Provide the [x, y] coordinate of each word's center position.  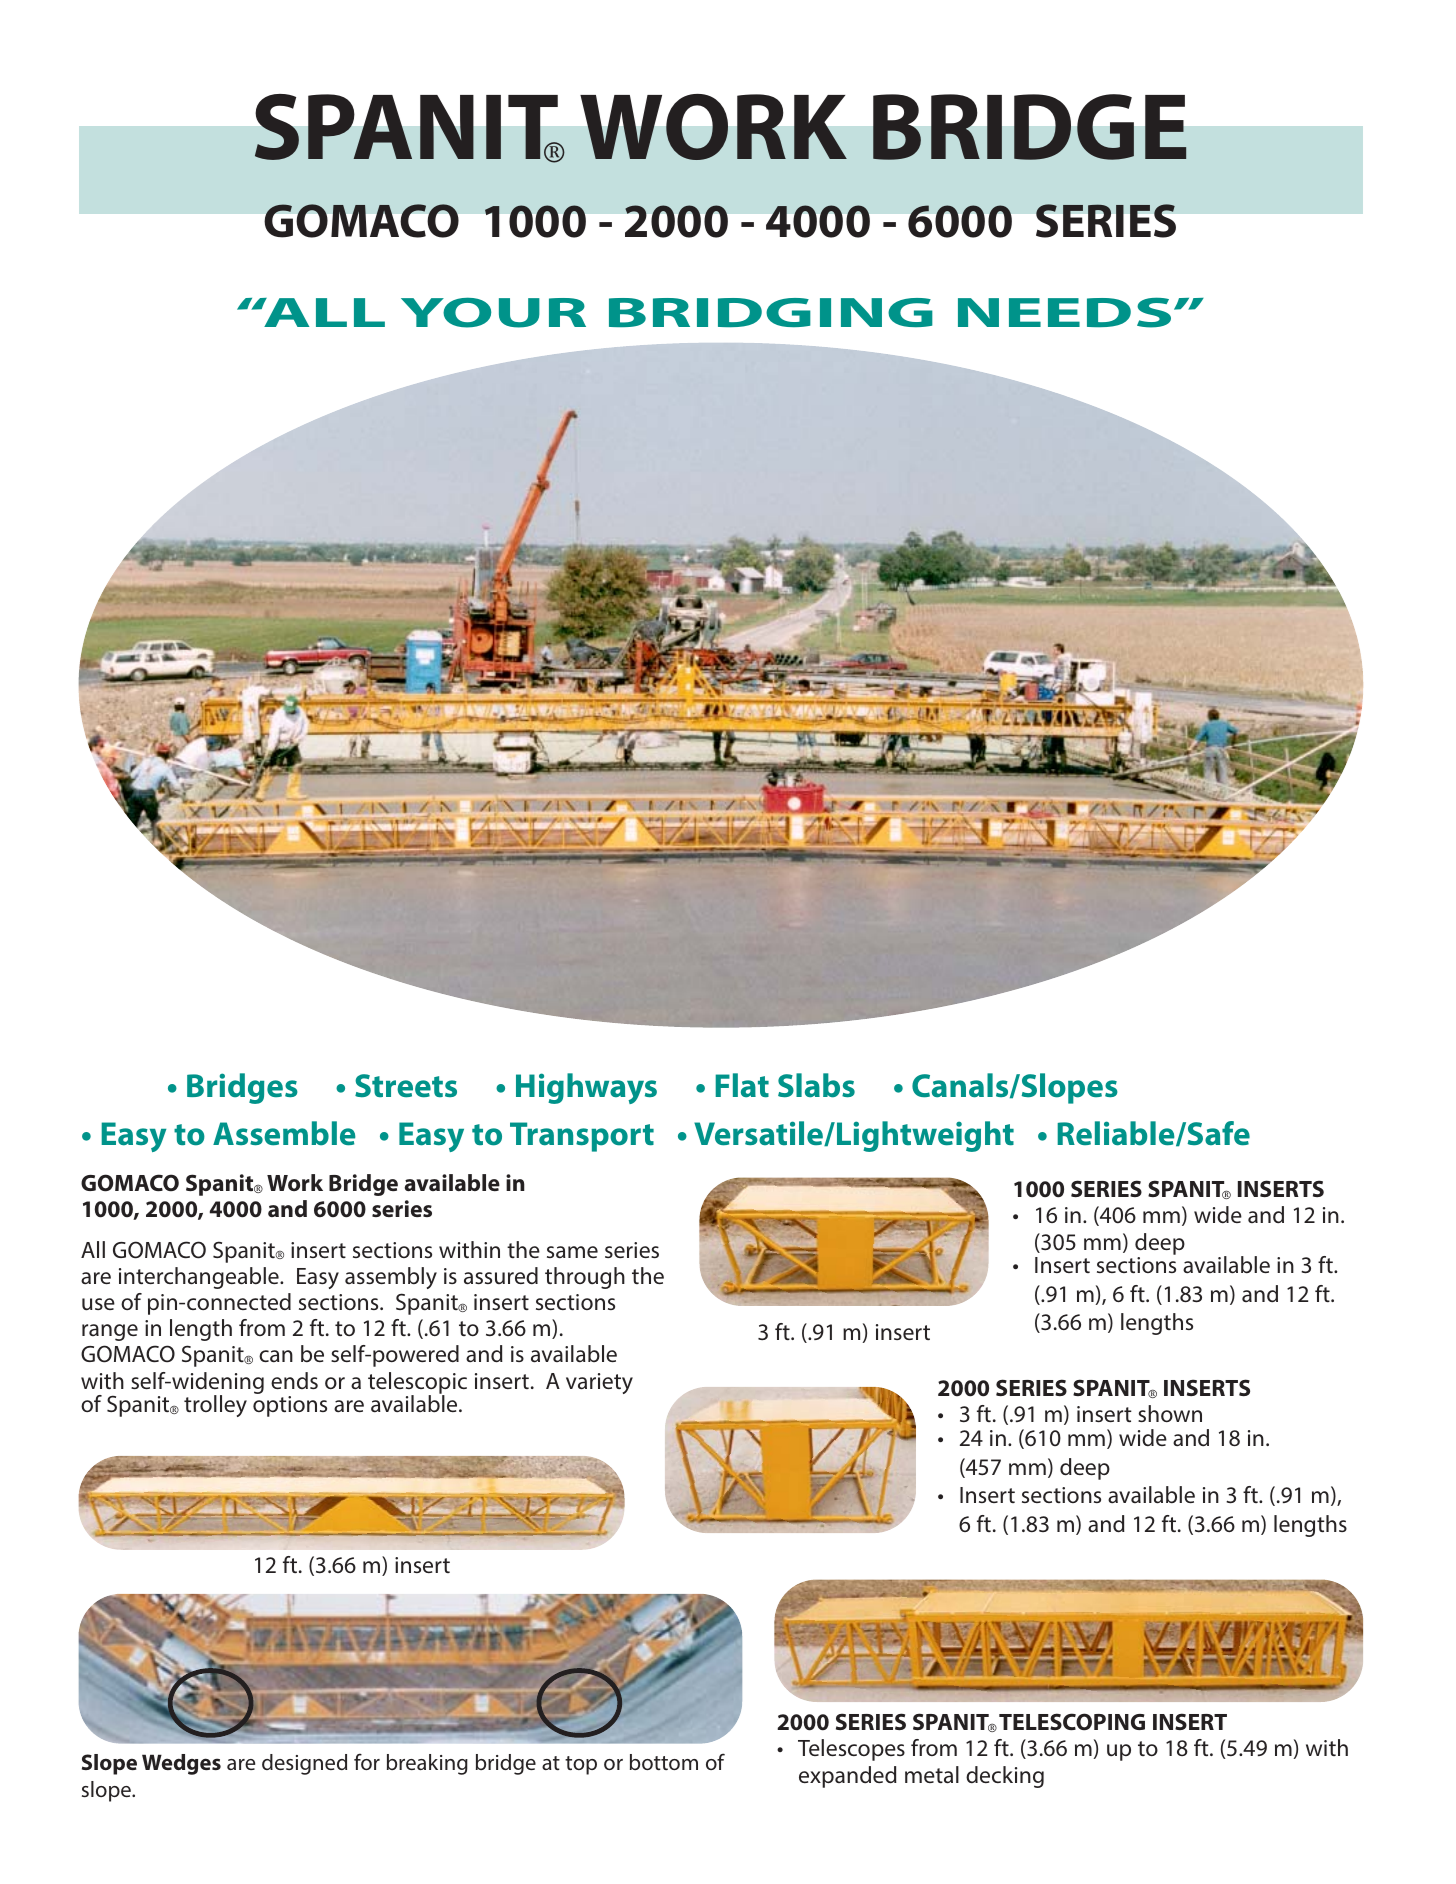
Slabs [816, 1085]
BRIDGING [771, 312]
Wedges [181, 1764]
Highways [586, 1088]
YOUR [493, 312]
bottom [664, 1762]
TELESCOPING [1072, 1722]
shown [1170, 1413]
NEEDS [1064, 312]
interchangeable [200, 1278]
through [585, 1278]
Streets [406, 1086]
